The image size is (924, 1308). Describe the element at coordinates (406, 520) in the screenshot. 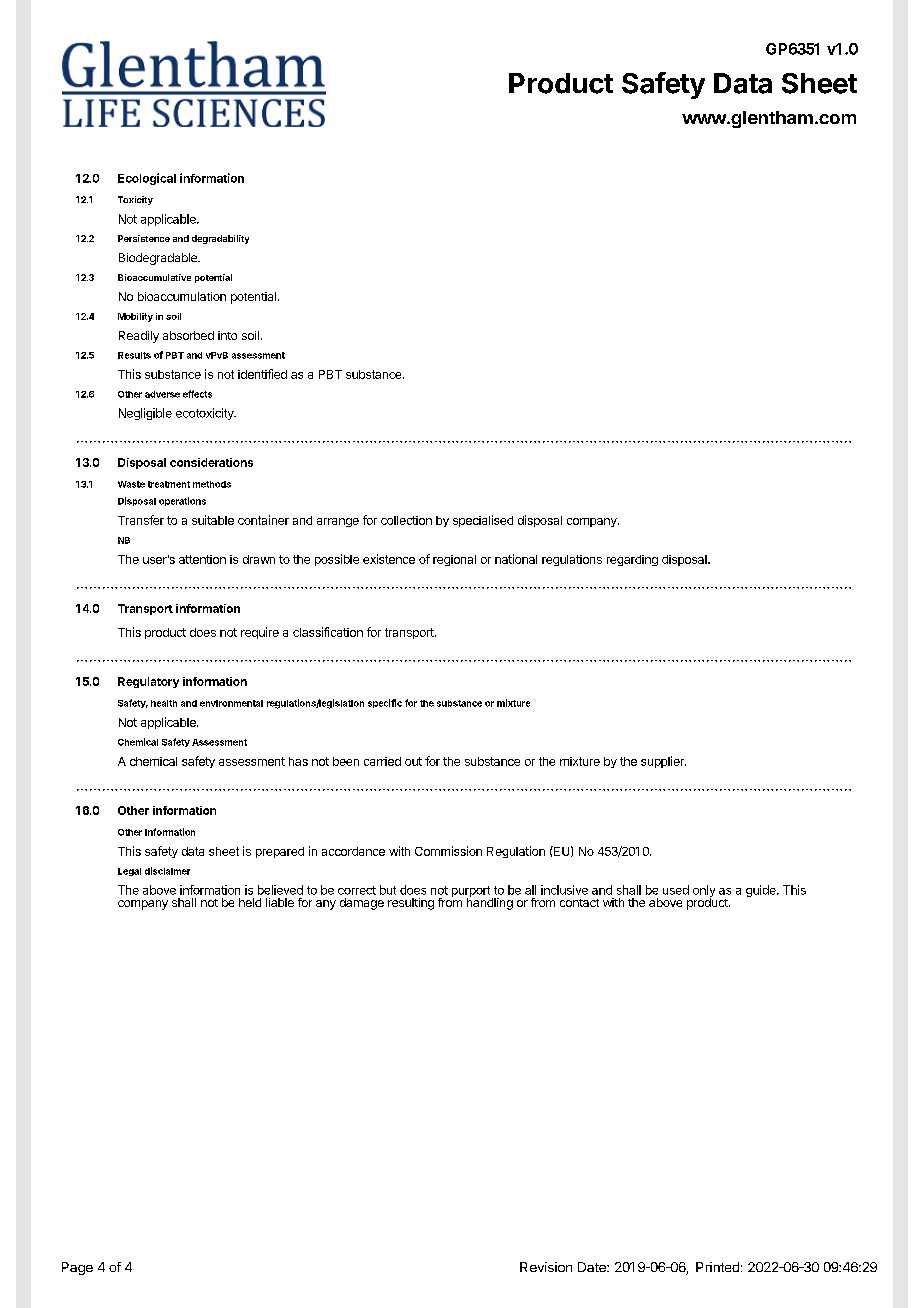

I see `collection` at that location.
